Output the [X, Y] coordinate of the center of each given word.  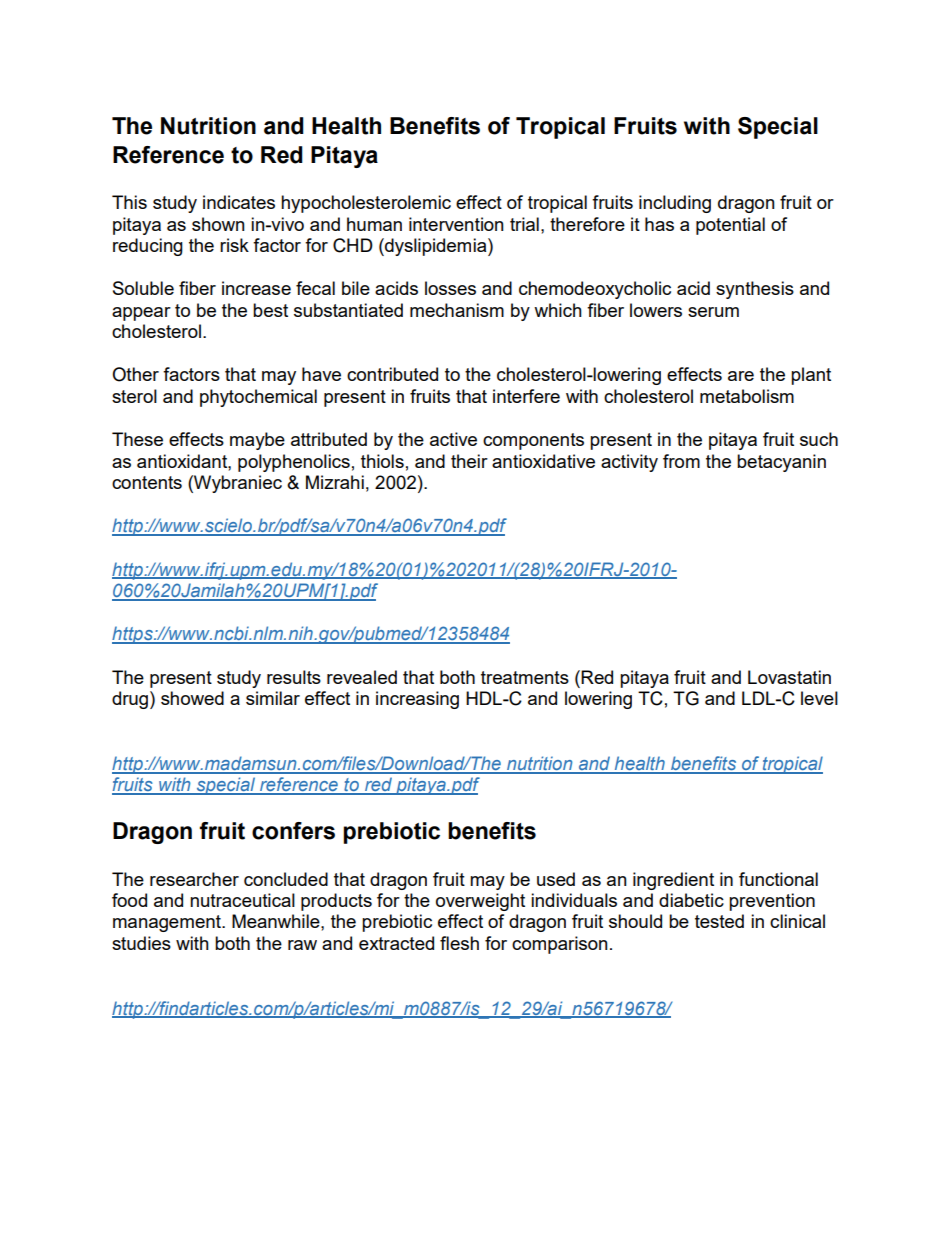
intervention [456, 224]
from [681, 461]
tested [719, 921]
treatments [525, 677]
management [168, 923]
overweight [480, 902]
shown [218, 224]
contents [147, 482]
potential [730, 226]
